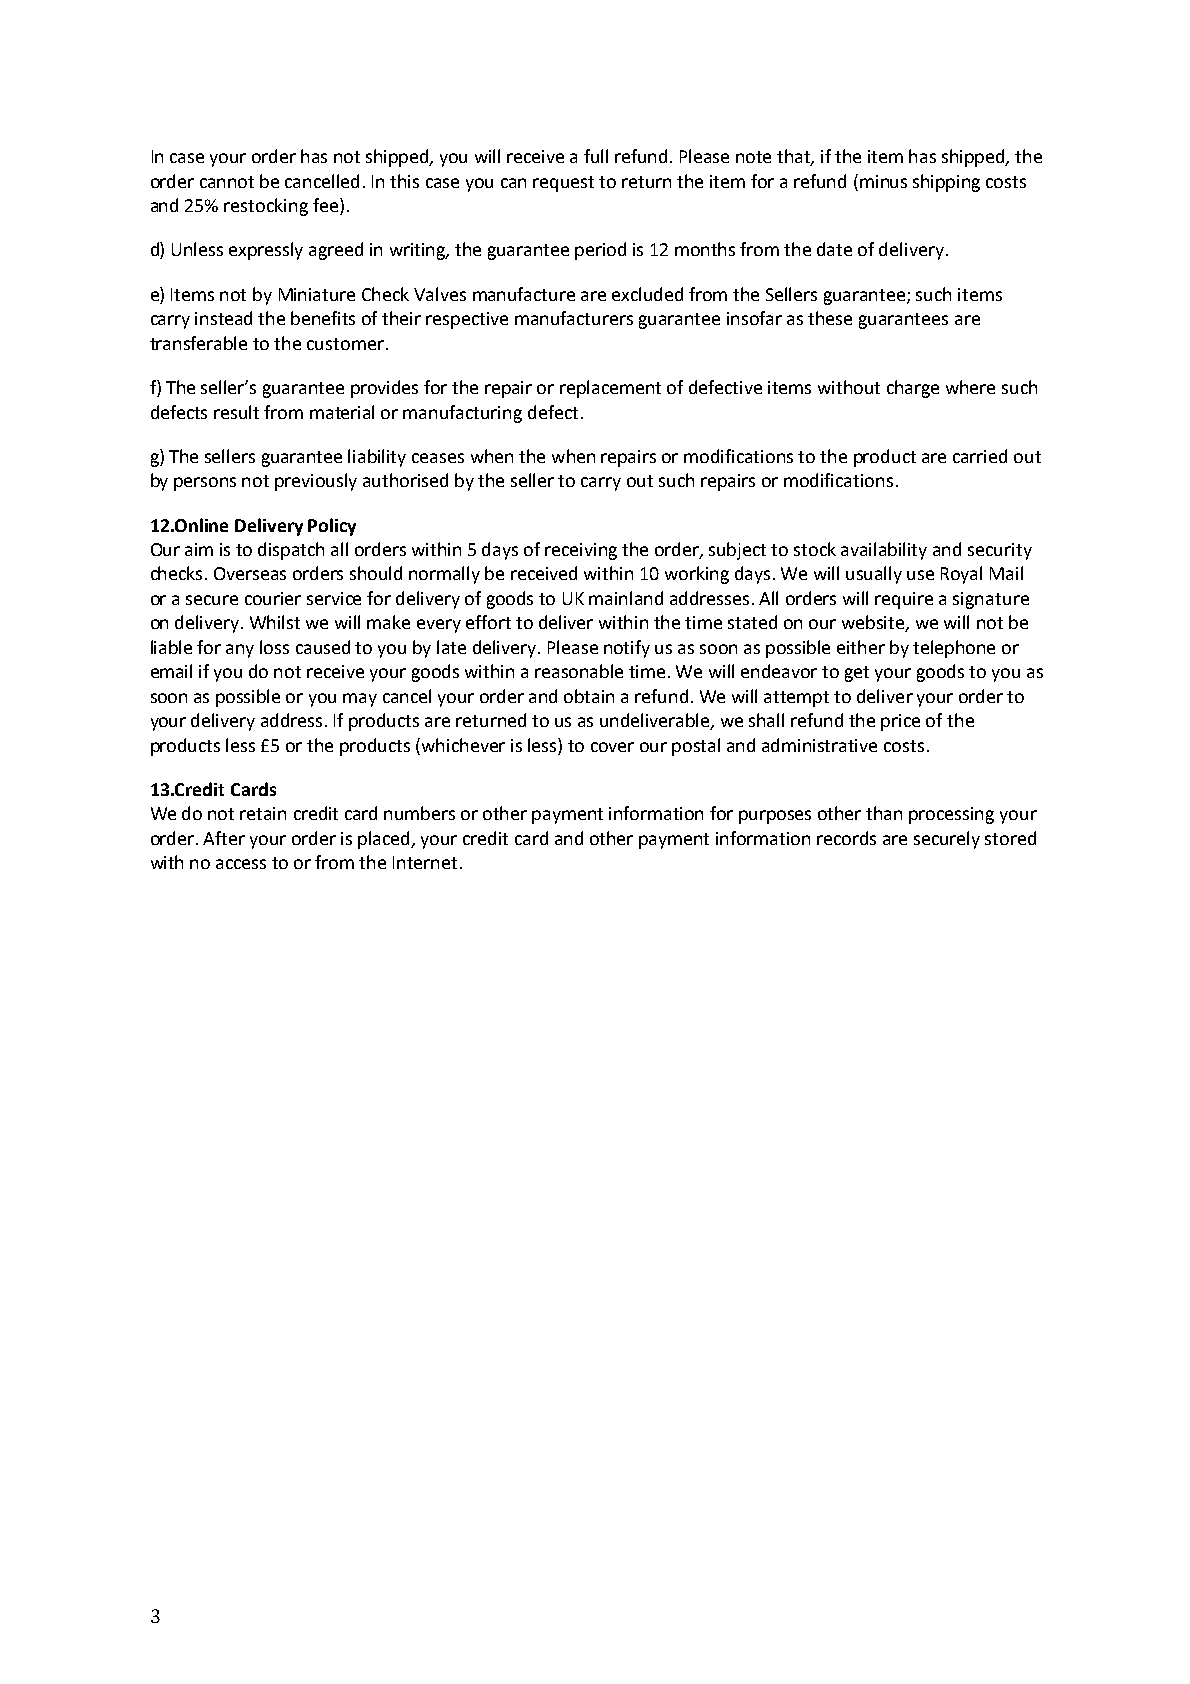 The image size is (1190, 1684). What do you see at coordinates (227, 182) in the screenshot?
I see `cannot` at bounding box center [227, 182].
